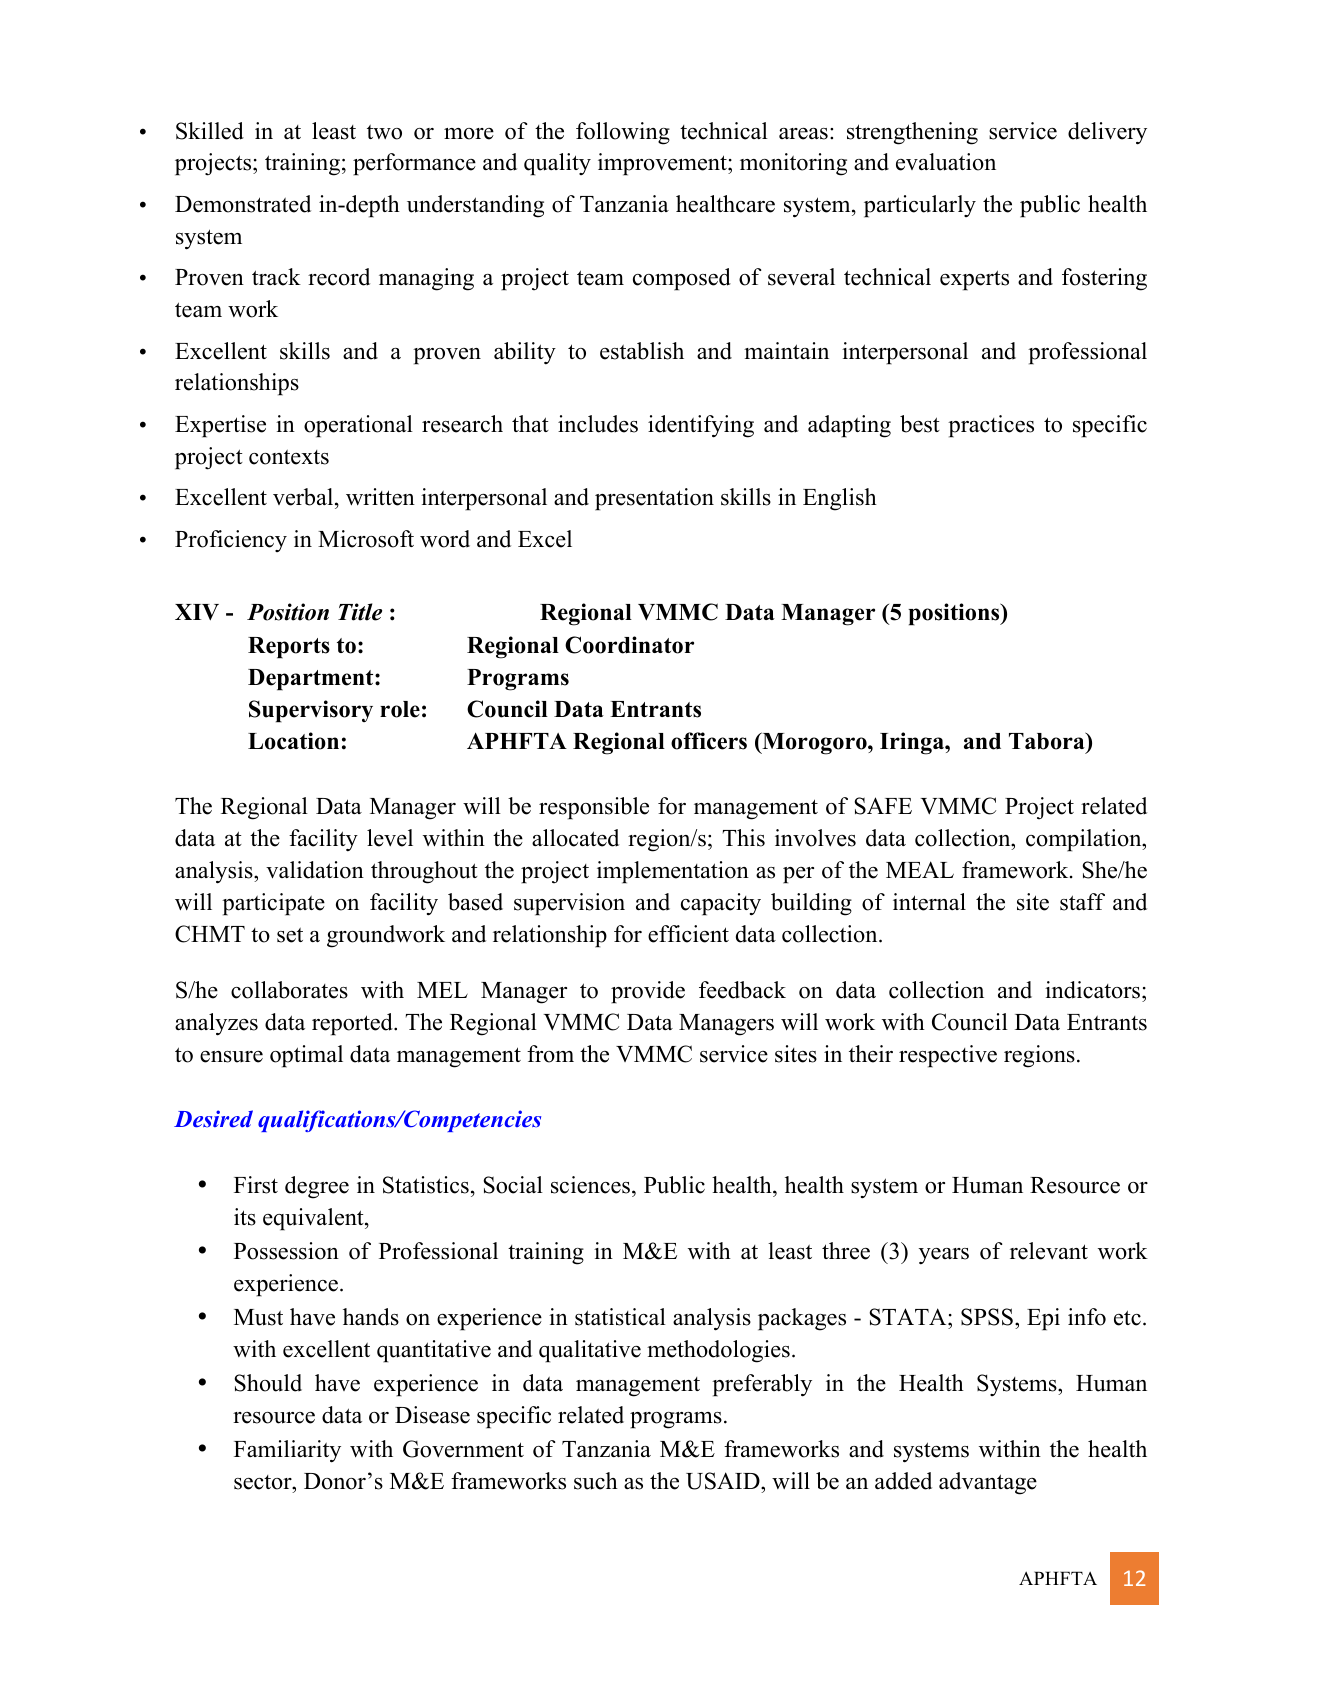 The height and width of the screenshot is (1706, 1319). I want to click on collaborates, so click(289, 990).
